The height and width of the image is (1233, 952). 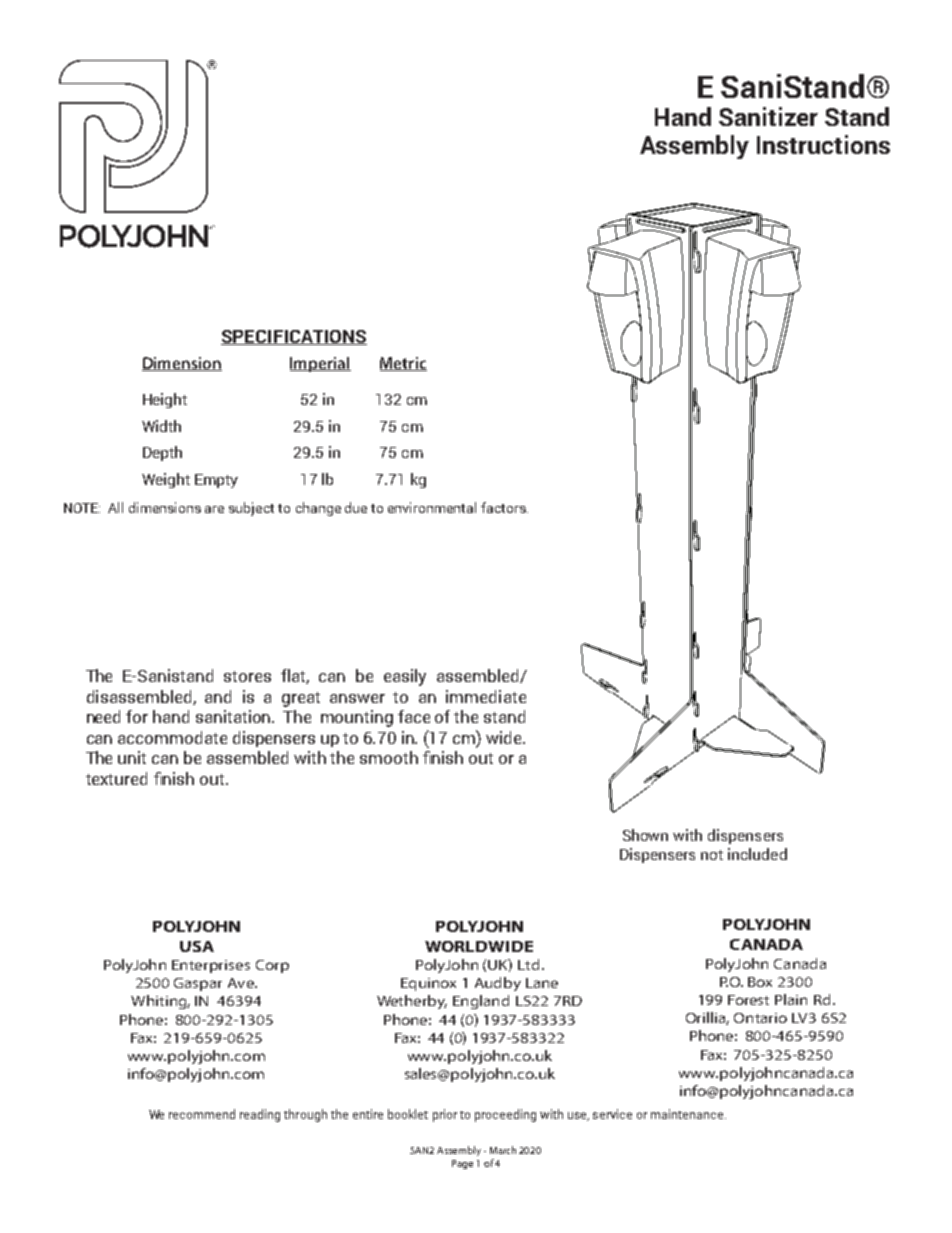 I want to click on Metric, so click(x=403, y=364).
